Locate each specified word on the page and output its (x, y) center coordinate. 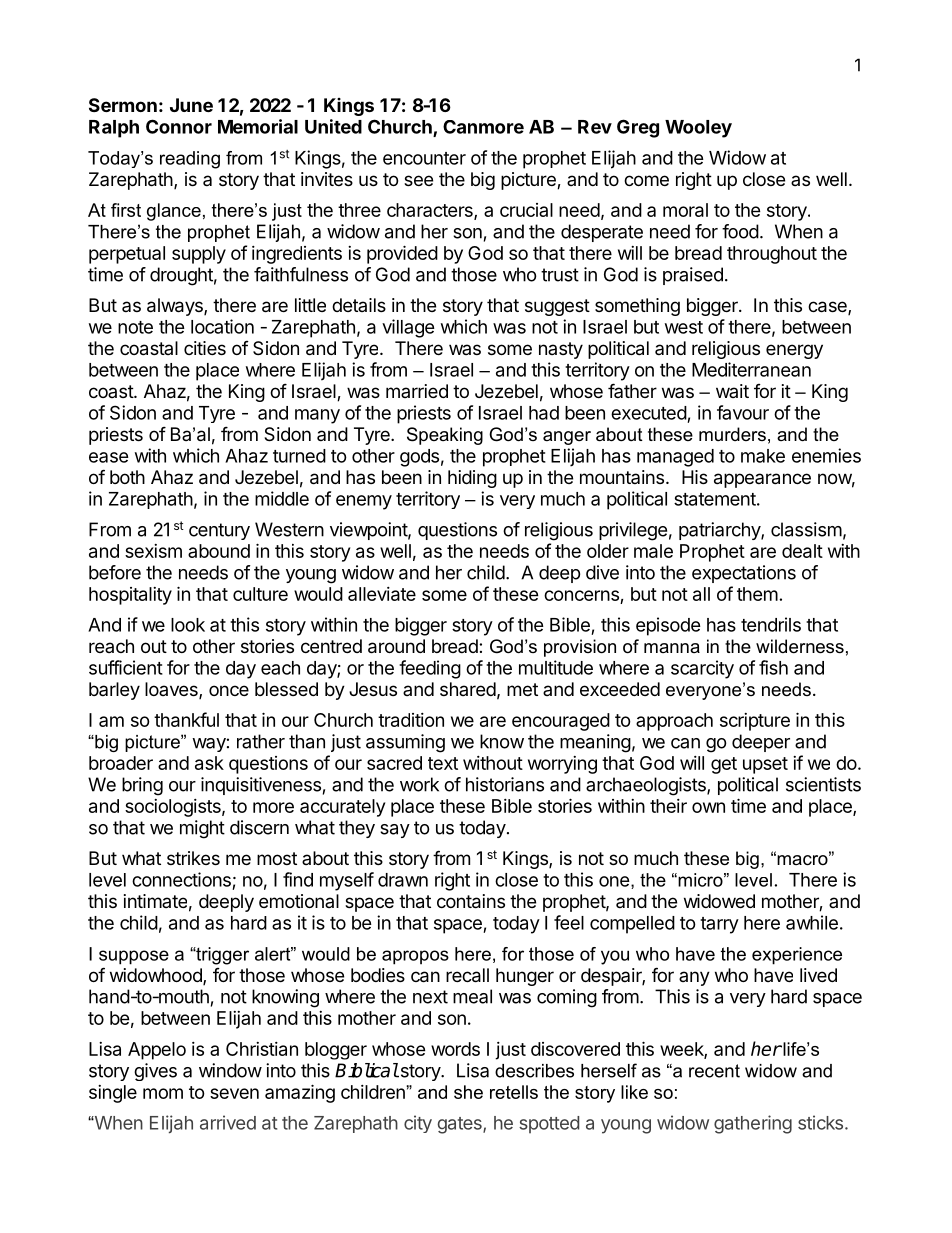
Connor (179, 126)
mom (163, 1093)
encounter (424, 158)
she (468, 1092)
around (396, 646)
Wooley (698, 129)
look (188, 625)
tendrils (771, 624)
